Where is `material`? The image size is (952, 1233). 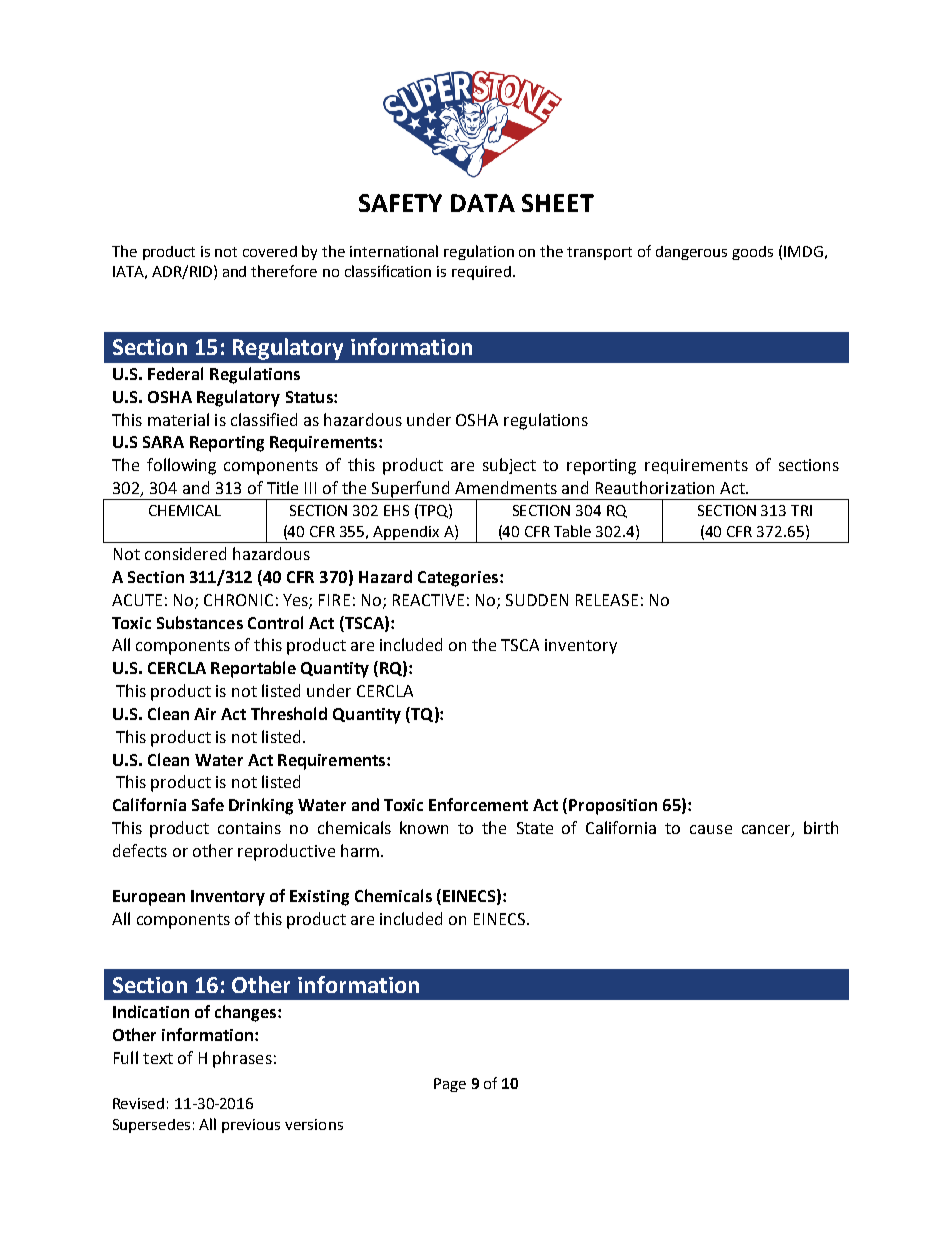
material is located at coordinates (178, 419).
